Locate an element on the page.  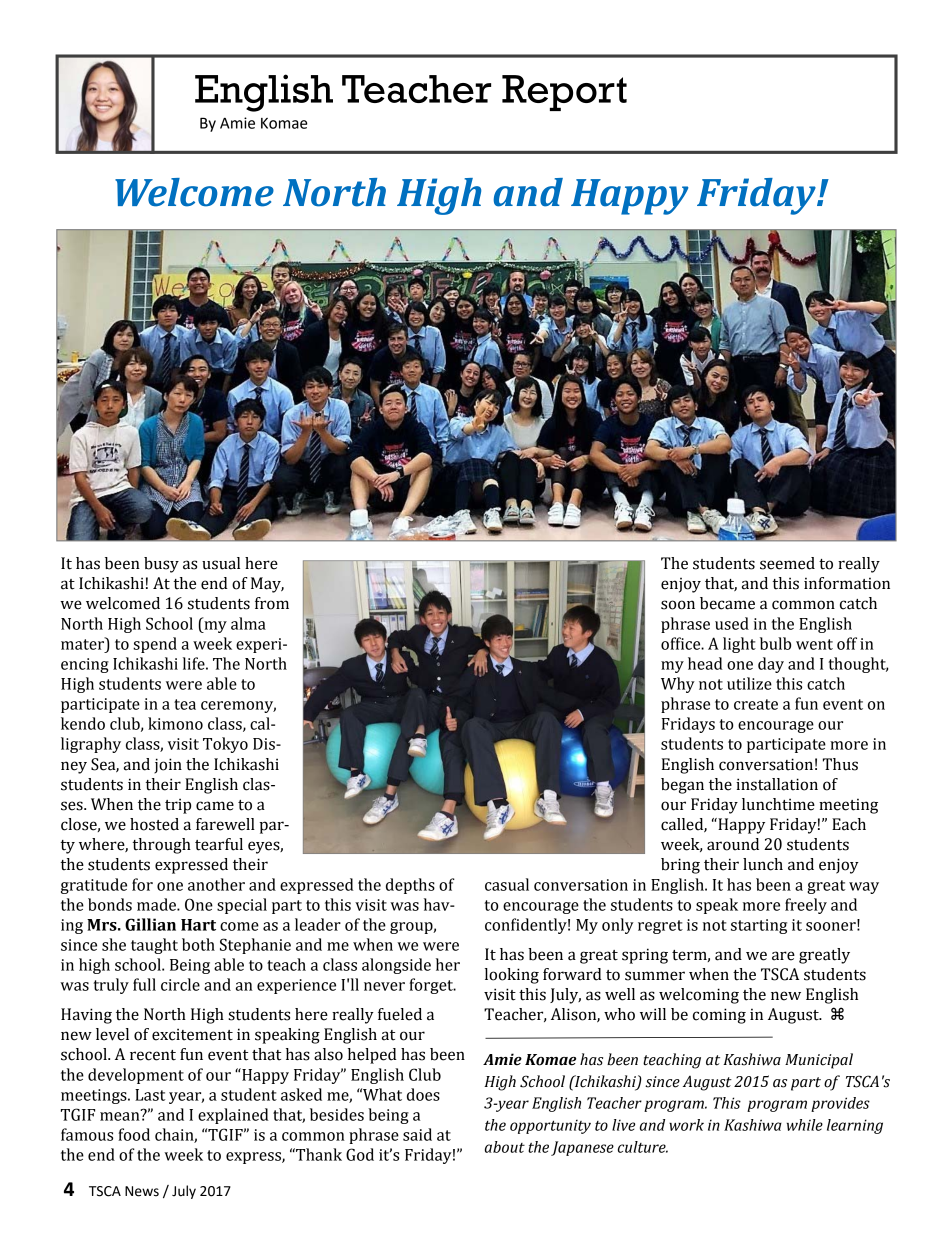
seemed is located at coordinates (787, 563).
